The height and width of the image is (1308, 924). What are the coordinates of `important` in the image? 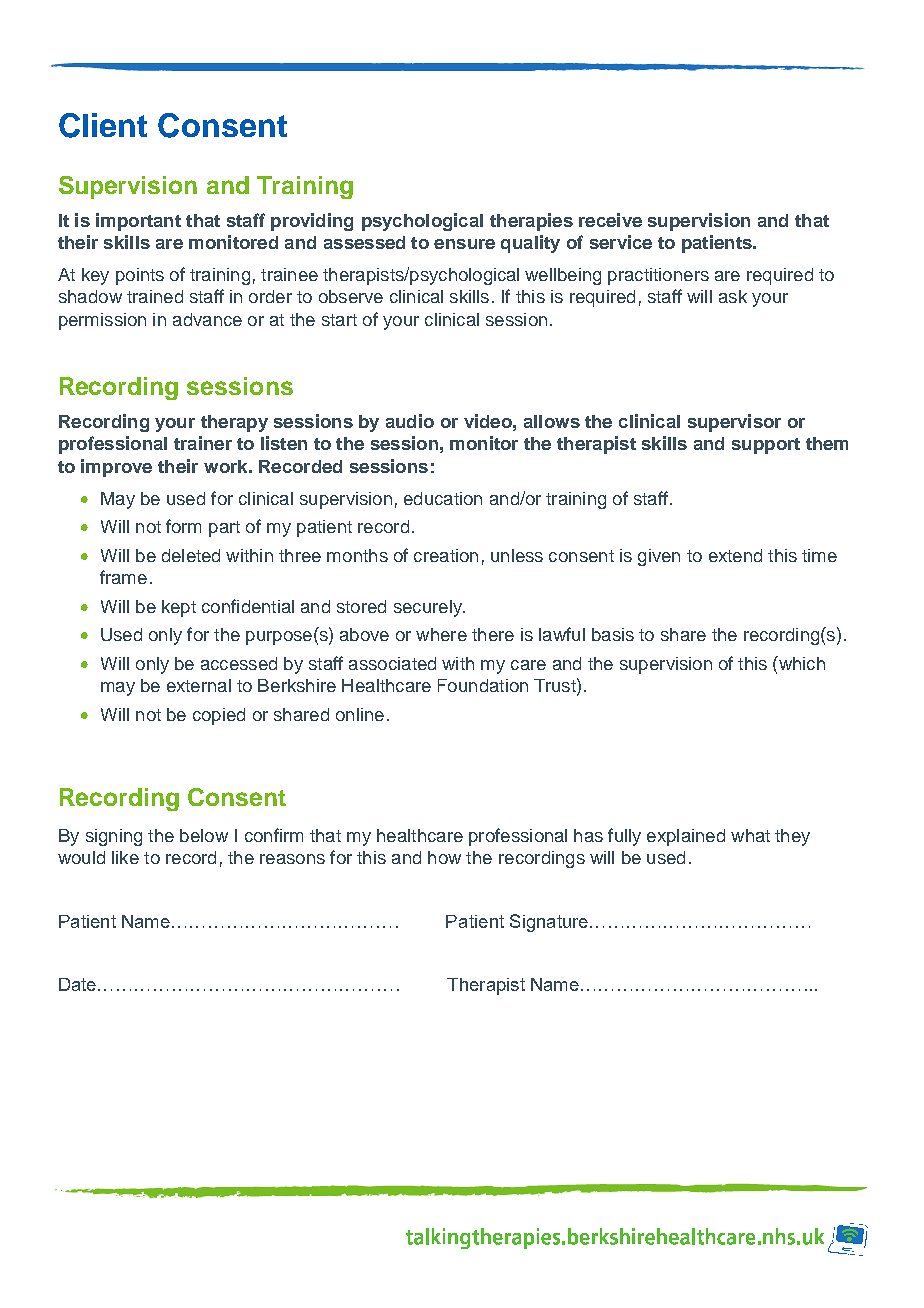 It's located at (138, 222).
